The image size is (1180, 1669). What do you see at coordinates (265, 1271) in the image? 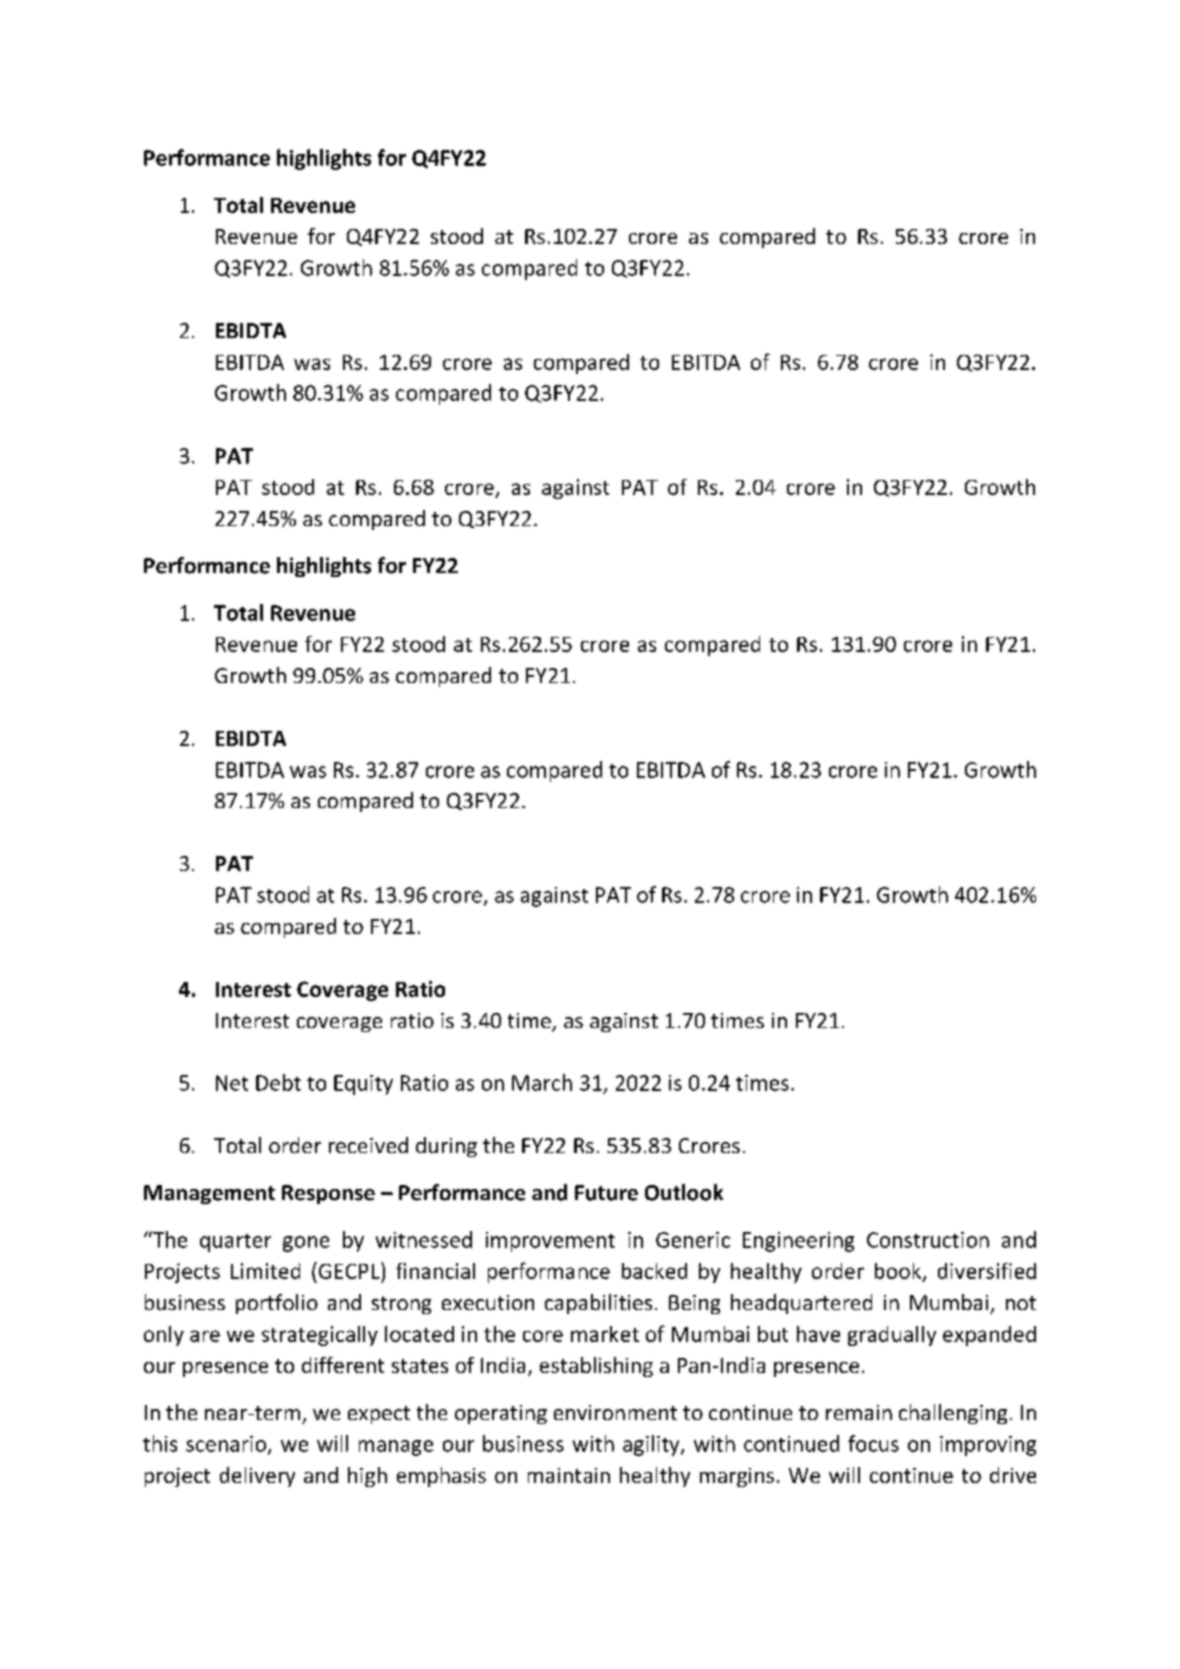
I see `Limited` at bounding box center [265, 1271].
